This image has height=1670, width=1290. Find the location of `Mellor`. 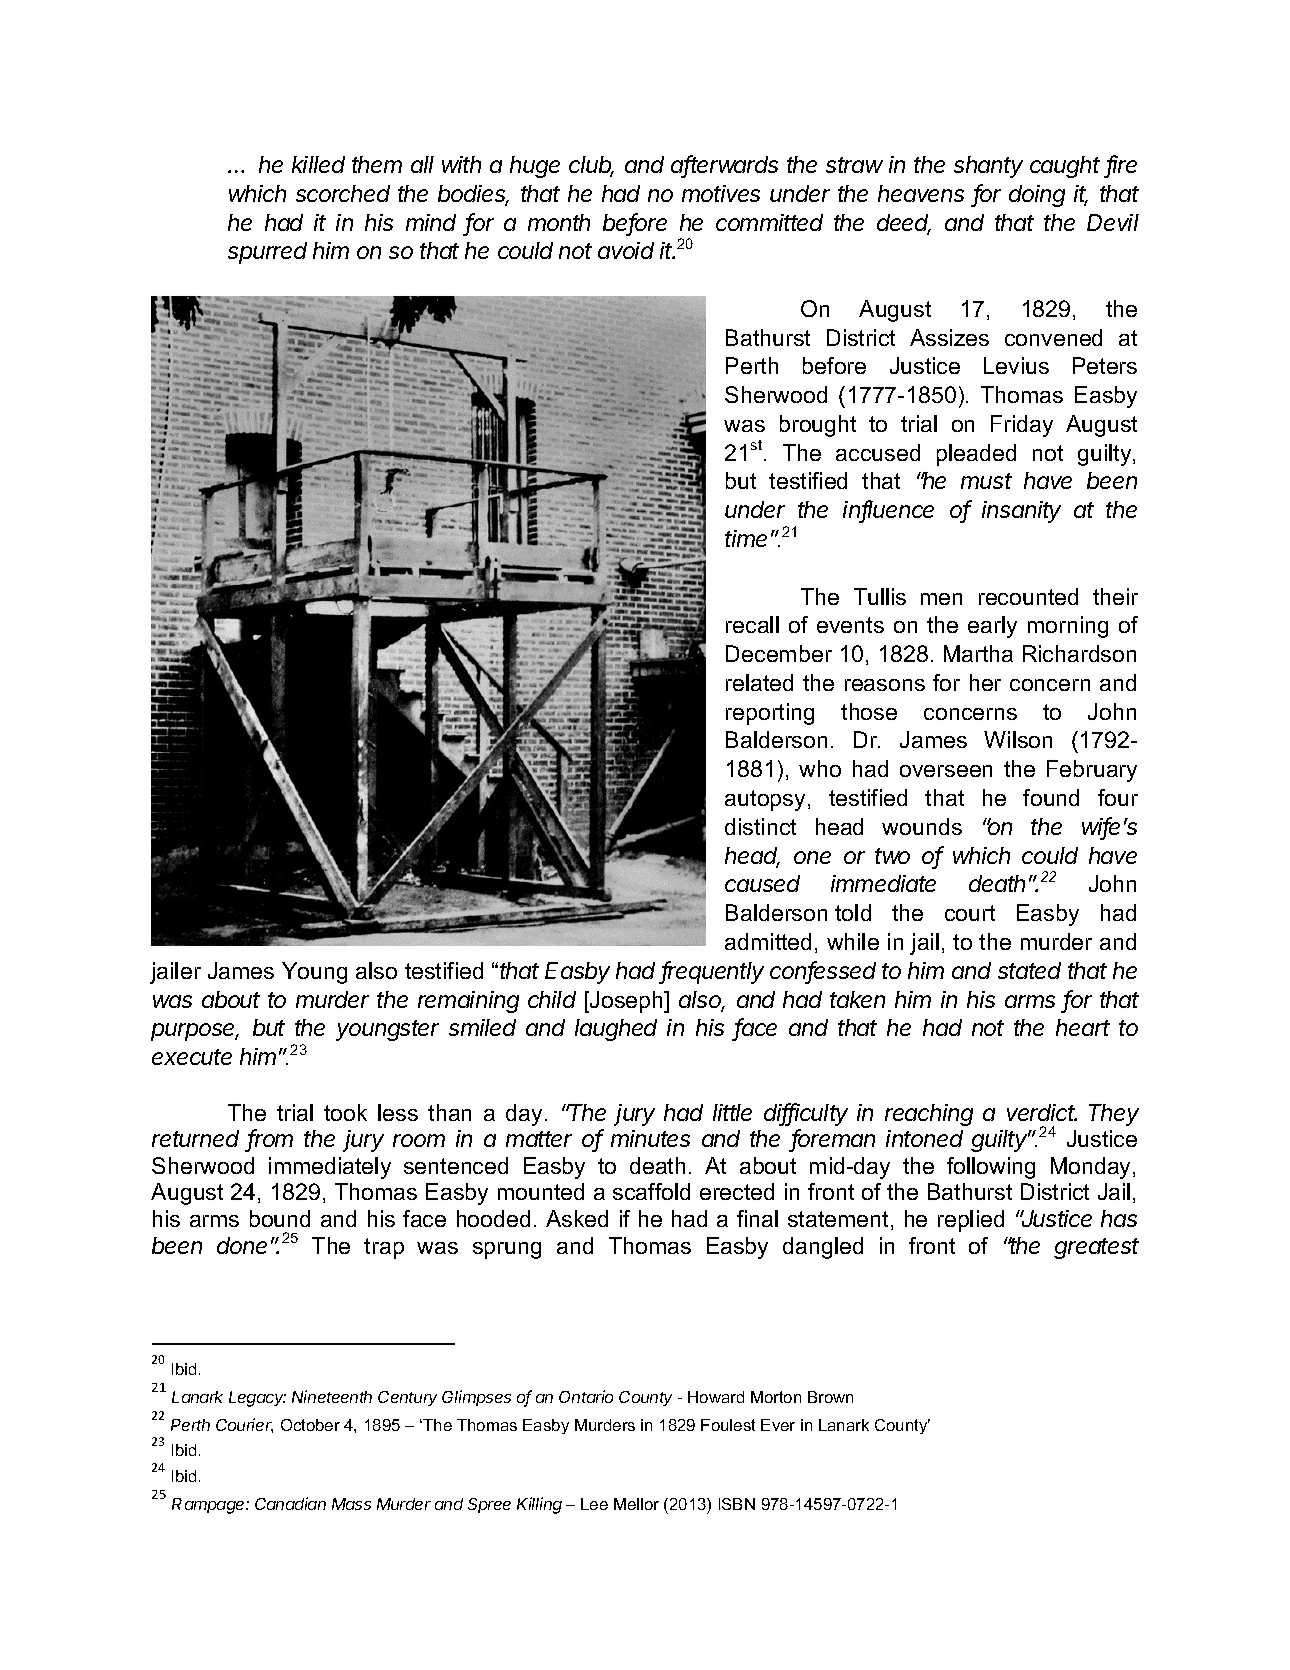

Mellor is located at coordinates (636, 1504).
